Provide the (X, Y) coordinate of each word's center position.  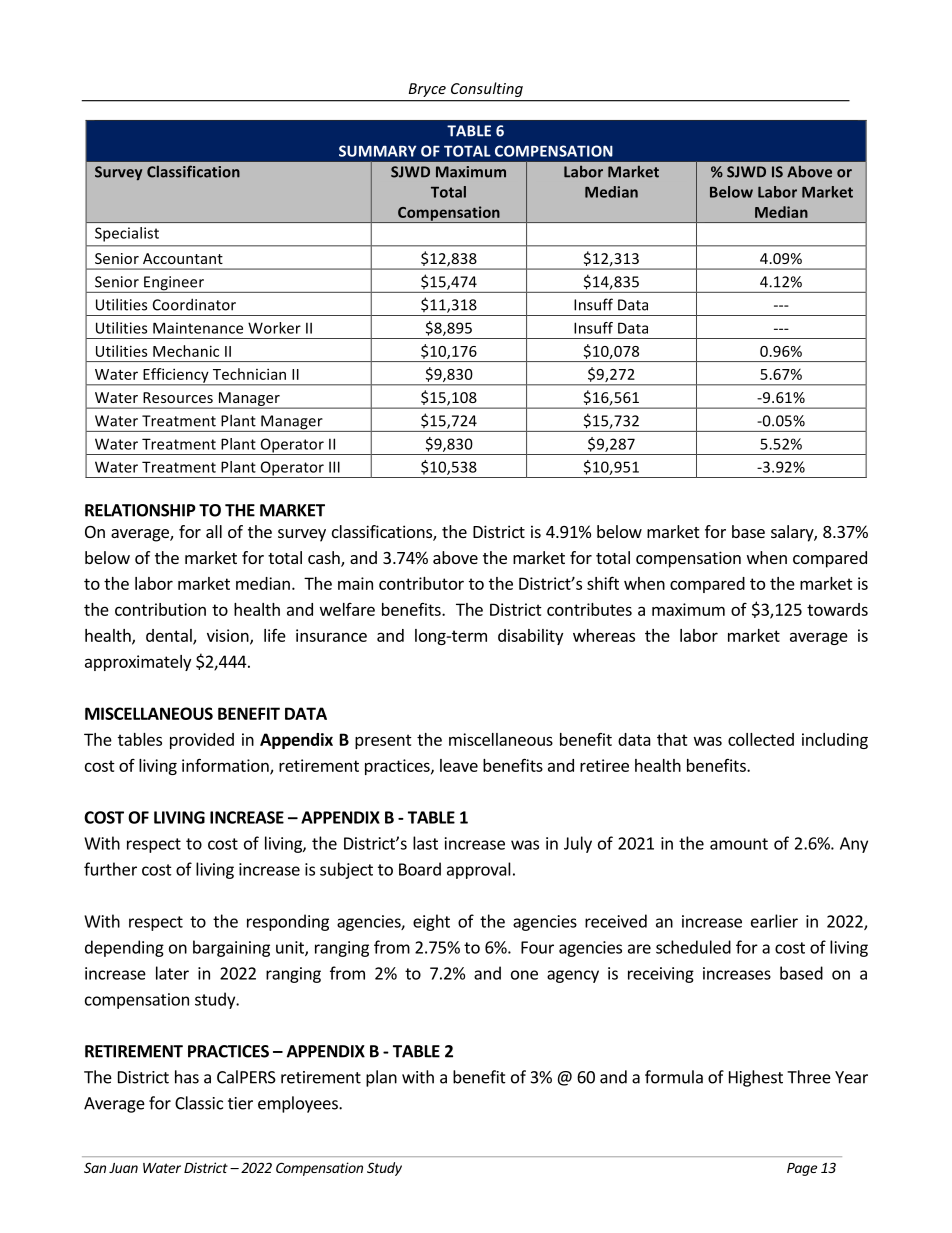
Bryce (427, 90)
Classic (199, 1103)
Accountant (183, 258)
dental (170, 636)
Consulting (487, 89)
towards (837, 609)
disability (530, 637)
